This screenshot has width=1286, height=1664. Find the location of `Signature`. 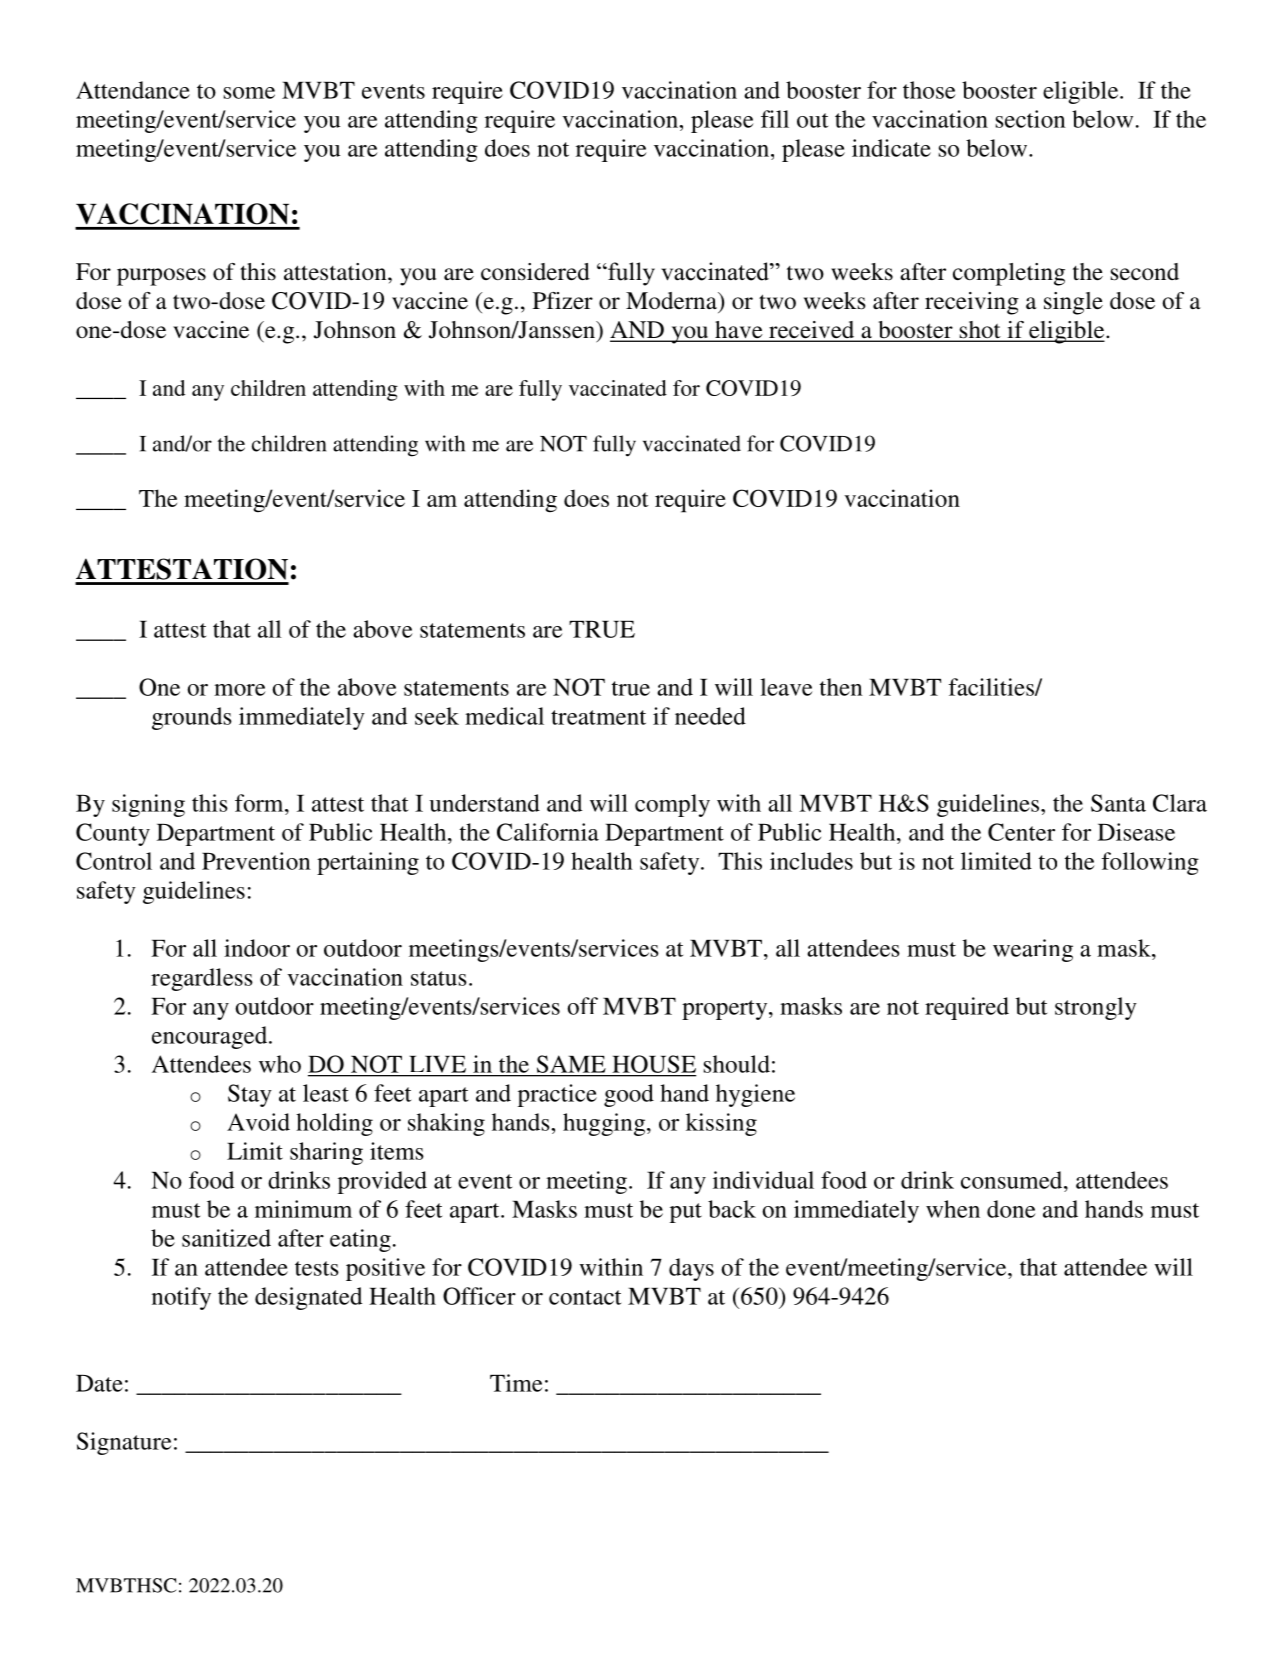

Signature is located at coordinates (124, 1443).
